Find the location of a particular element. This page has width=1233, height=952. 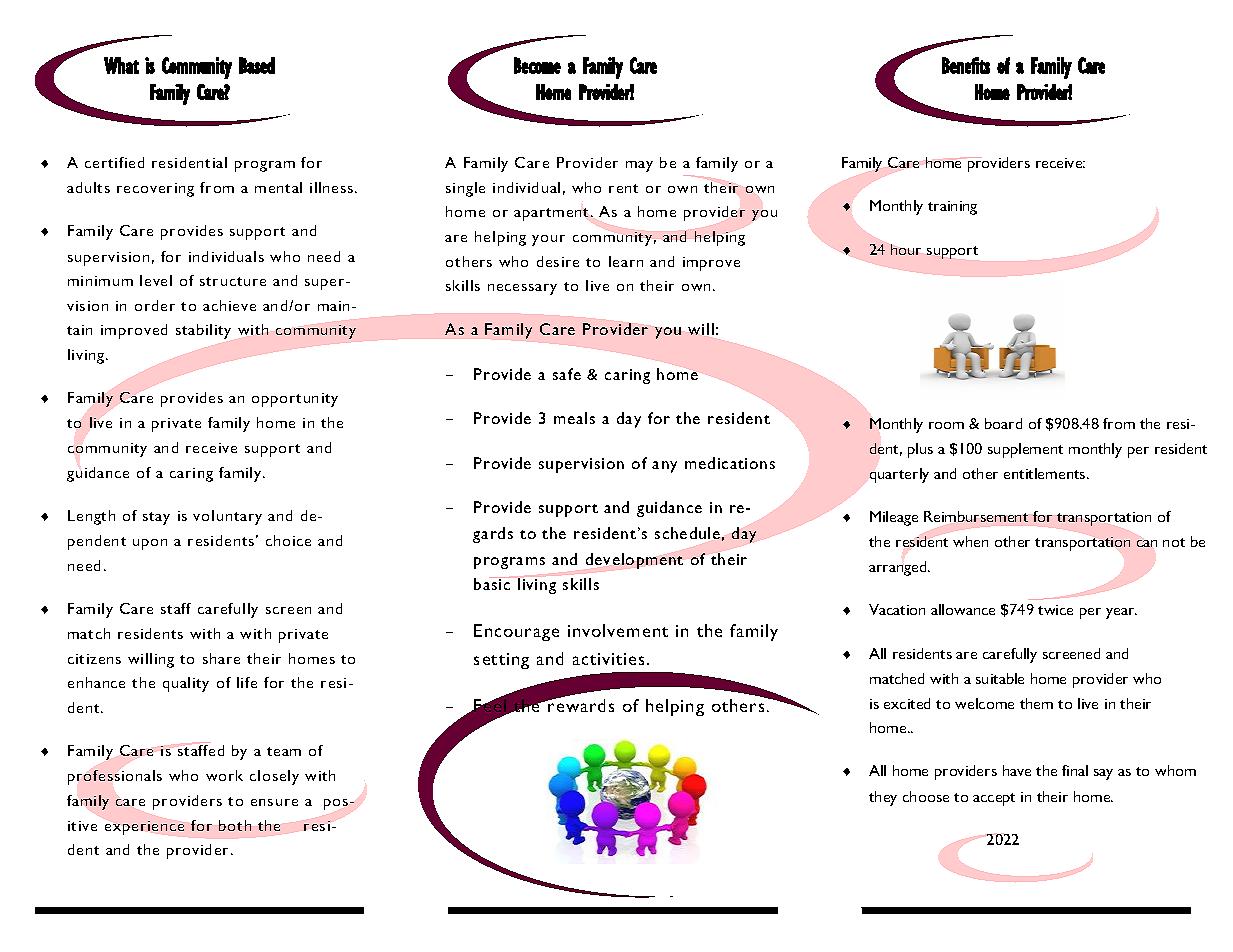

structure is located at coordinates (233, 281).
